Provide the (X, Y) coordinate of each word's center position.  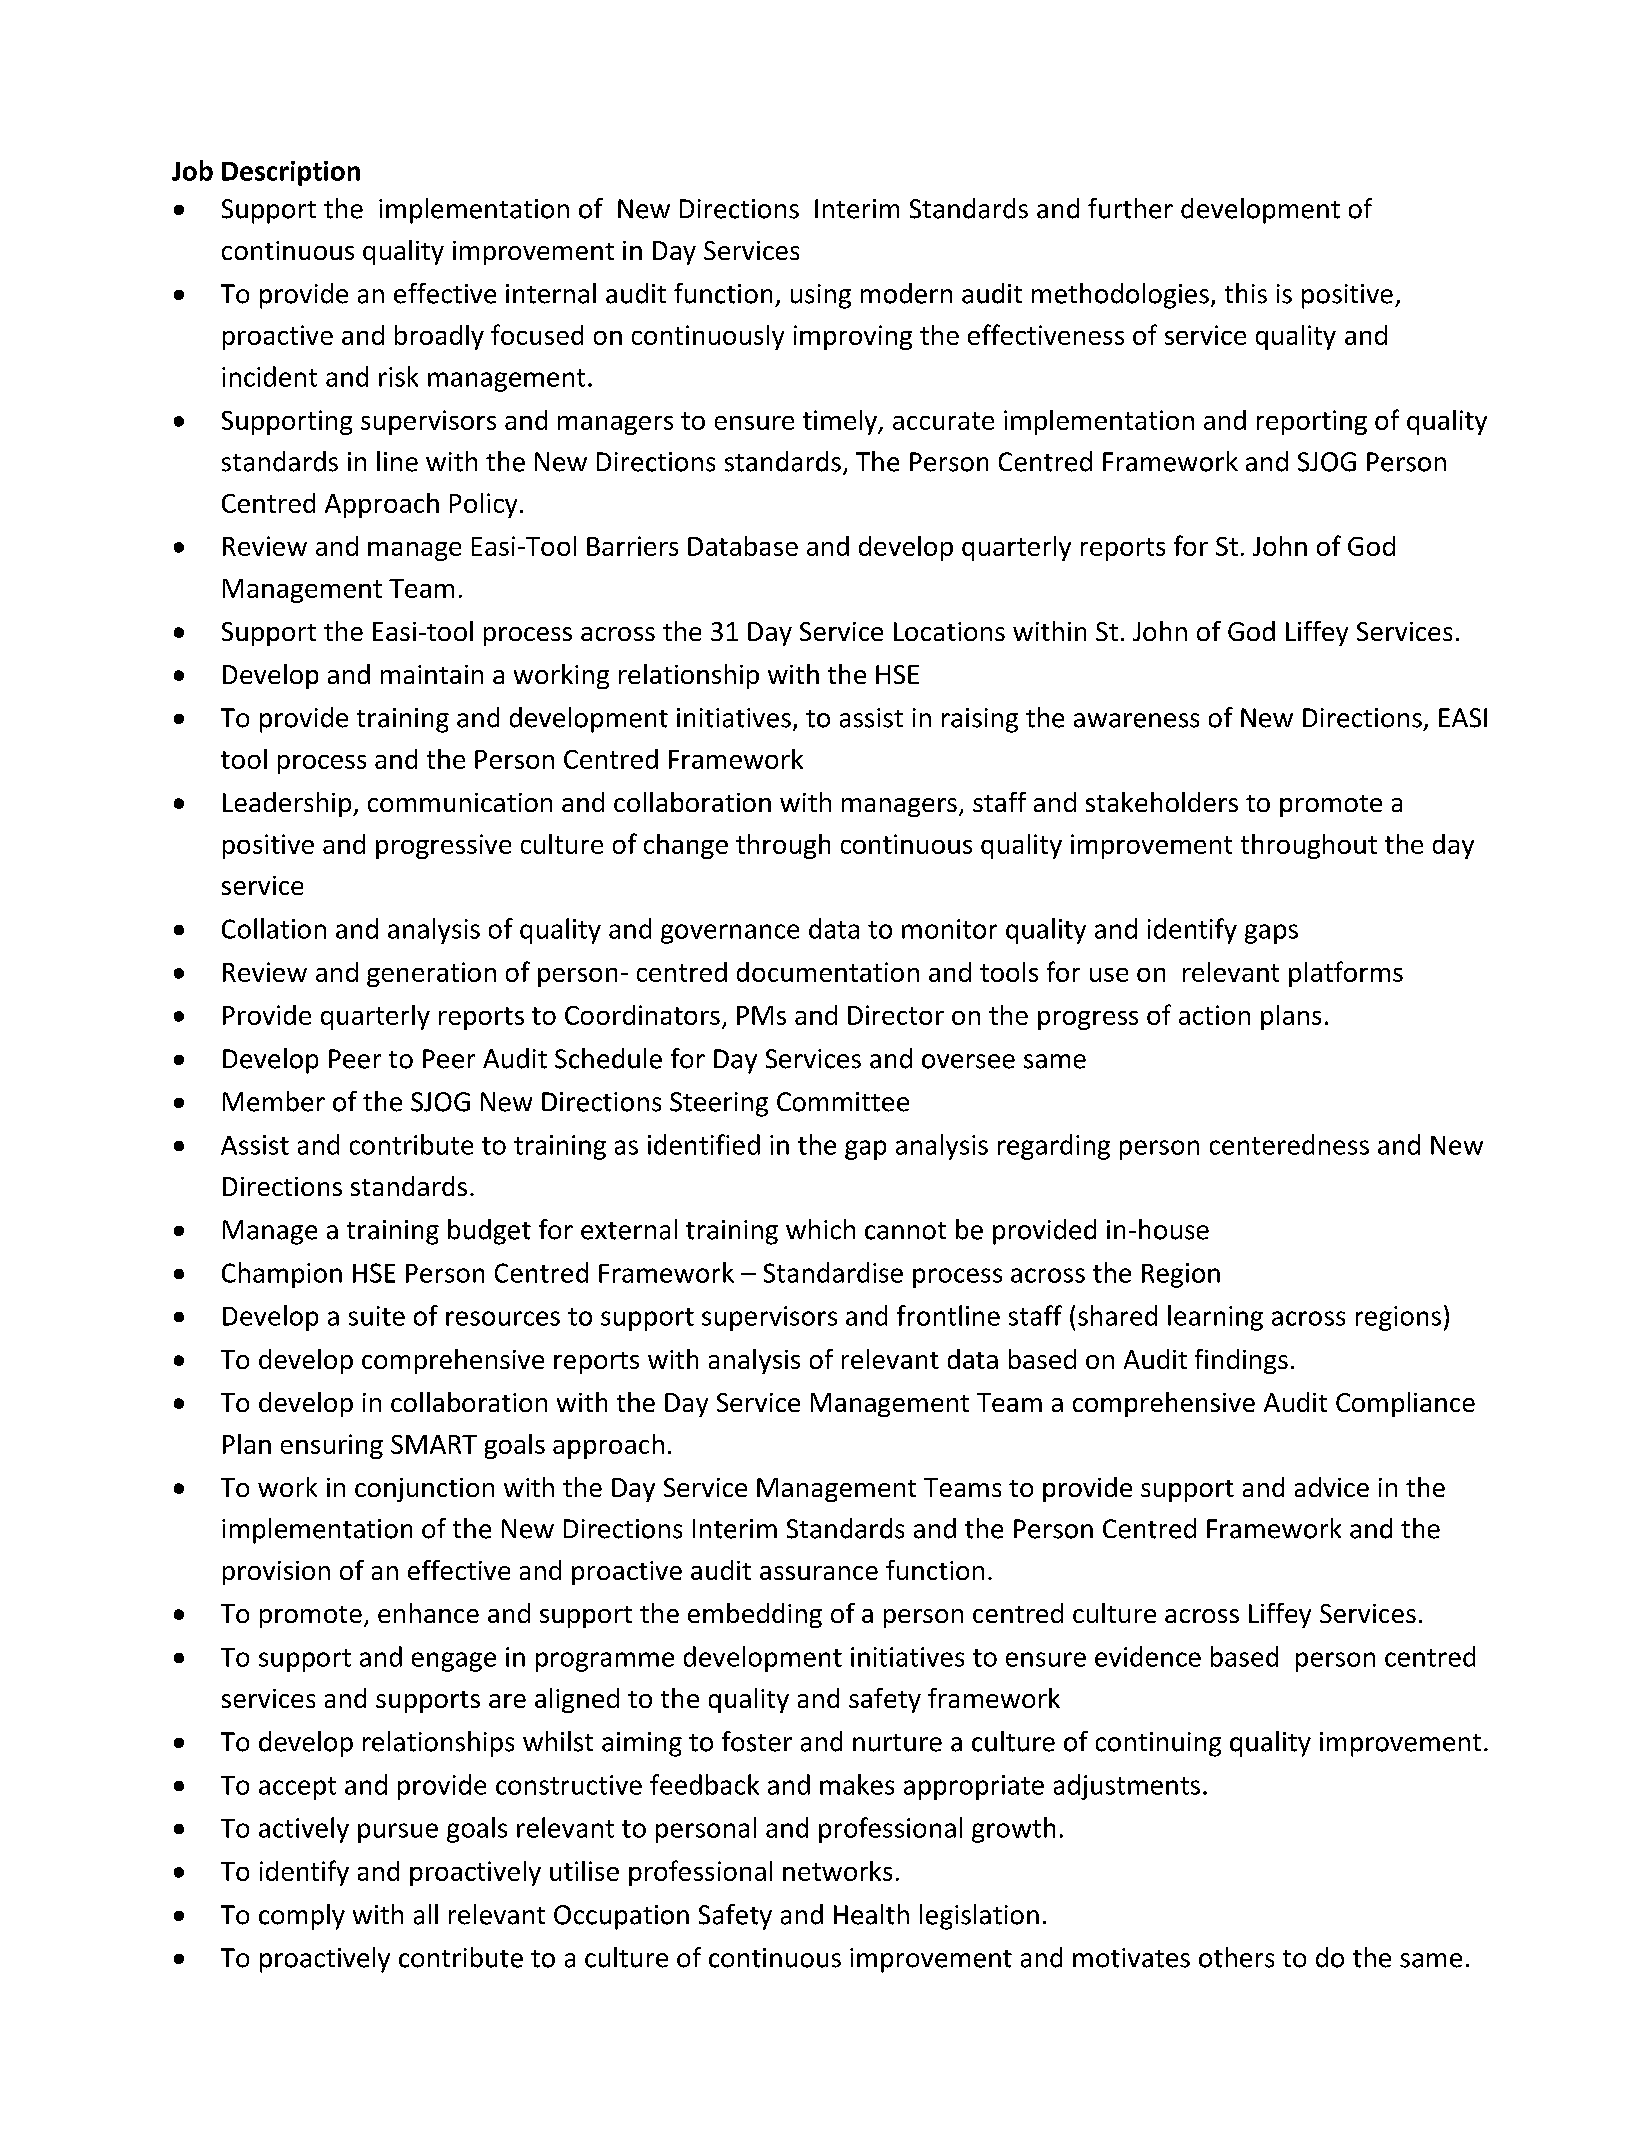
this (1246, 293)
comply (302, 1917)
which (820, 1229)
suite (377, 1316)
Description (291, 173)
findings (1241, 1361)
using (821, 296)
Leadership (288, 804)
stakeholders (1162, 802)
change (686, 846)
